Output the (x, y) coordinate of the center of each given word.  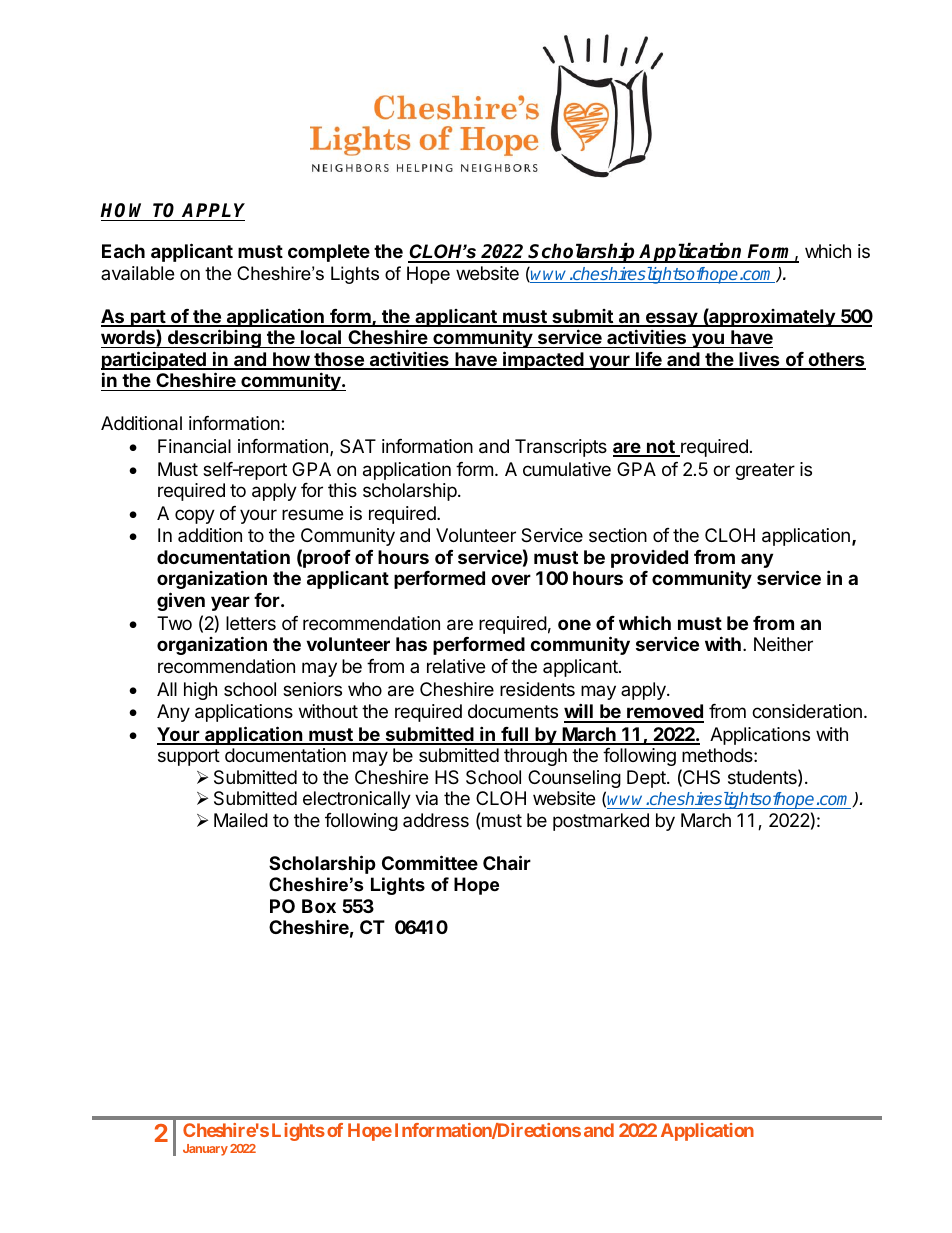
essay (671, 319)
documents (513, 711)
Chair (507, 862)
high (200, 691)
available (137, 273)
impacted (543, 360)
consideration (807, 711)
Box (319, 906)
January (205, 1150)
